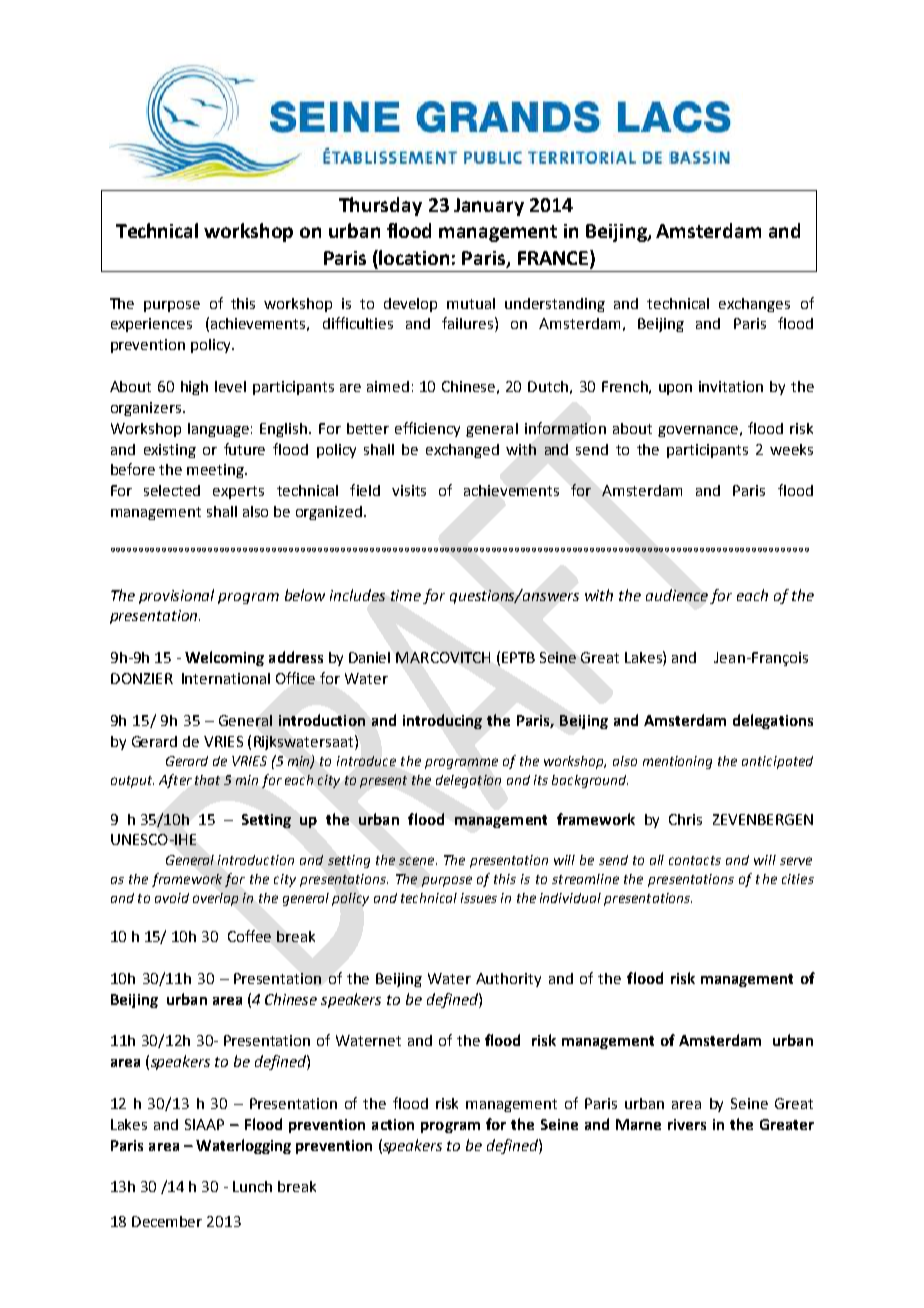 The height and width of the screenshot is (1308, 924). I want to click on International, so click(226, 678).
